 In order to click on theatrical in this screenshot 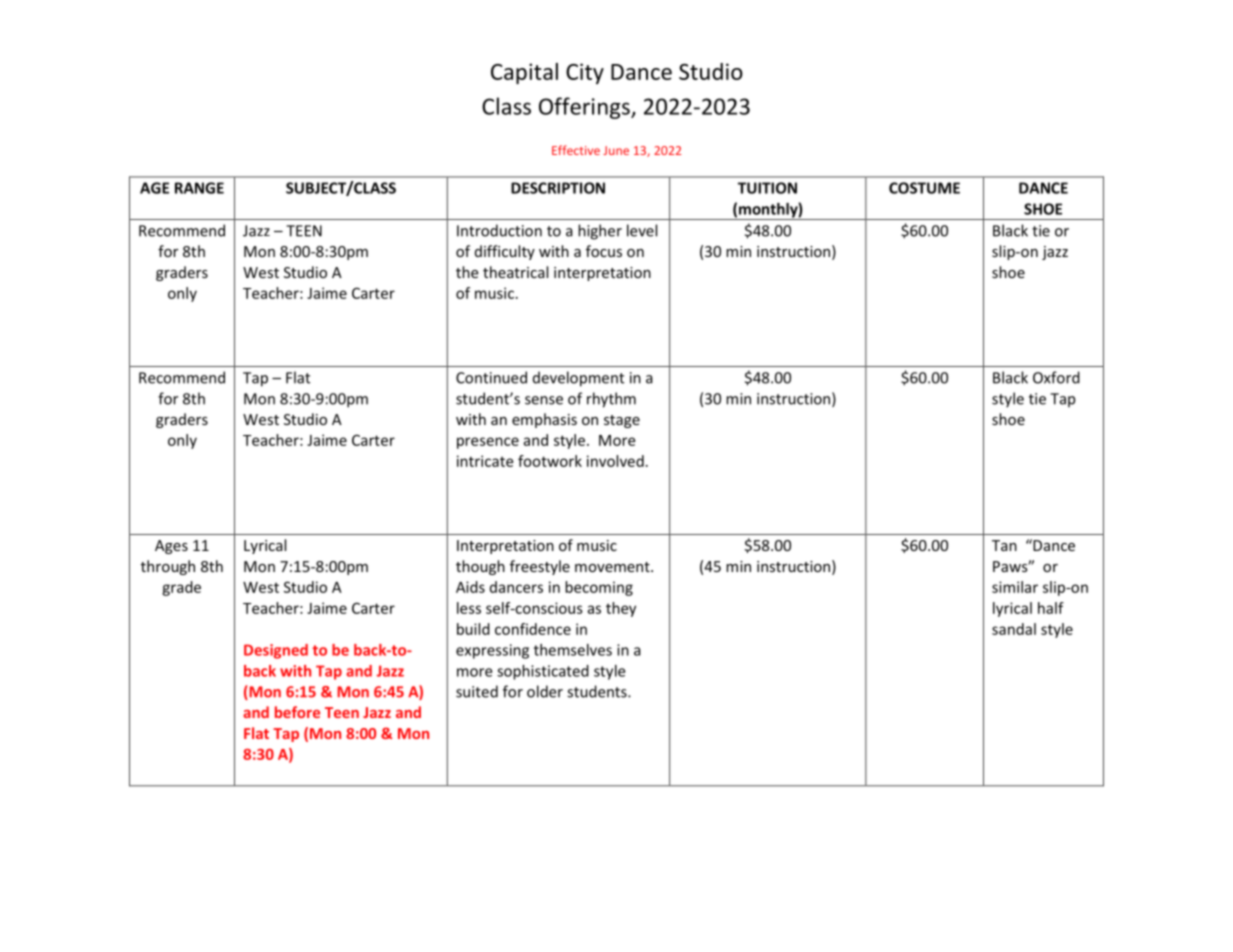, I will do `click(515, 272)`.
